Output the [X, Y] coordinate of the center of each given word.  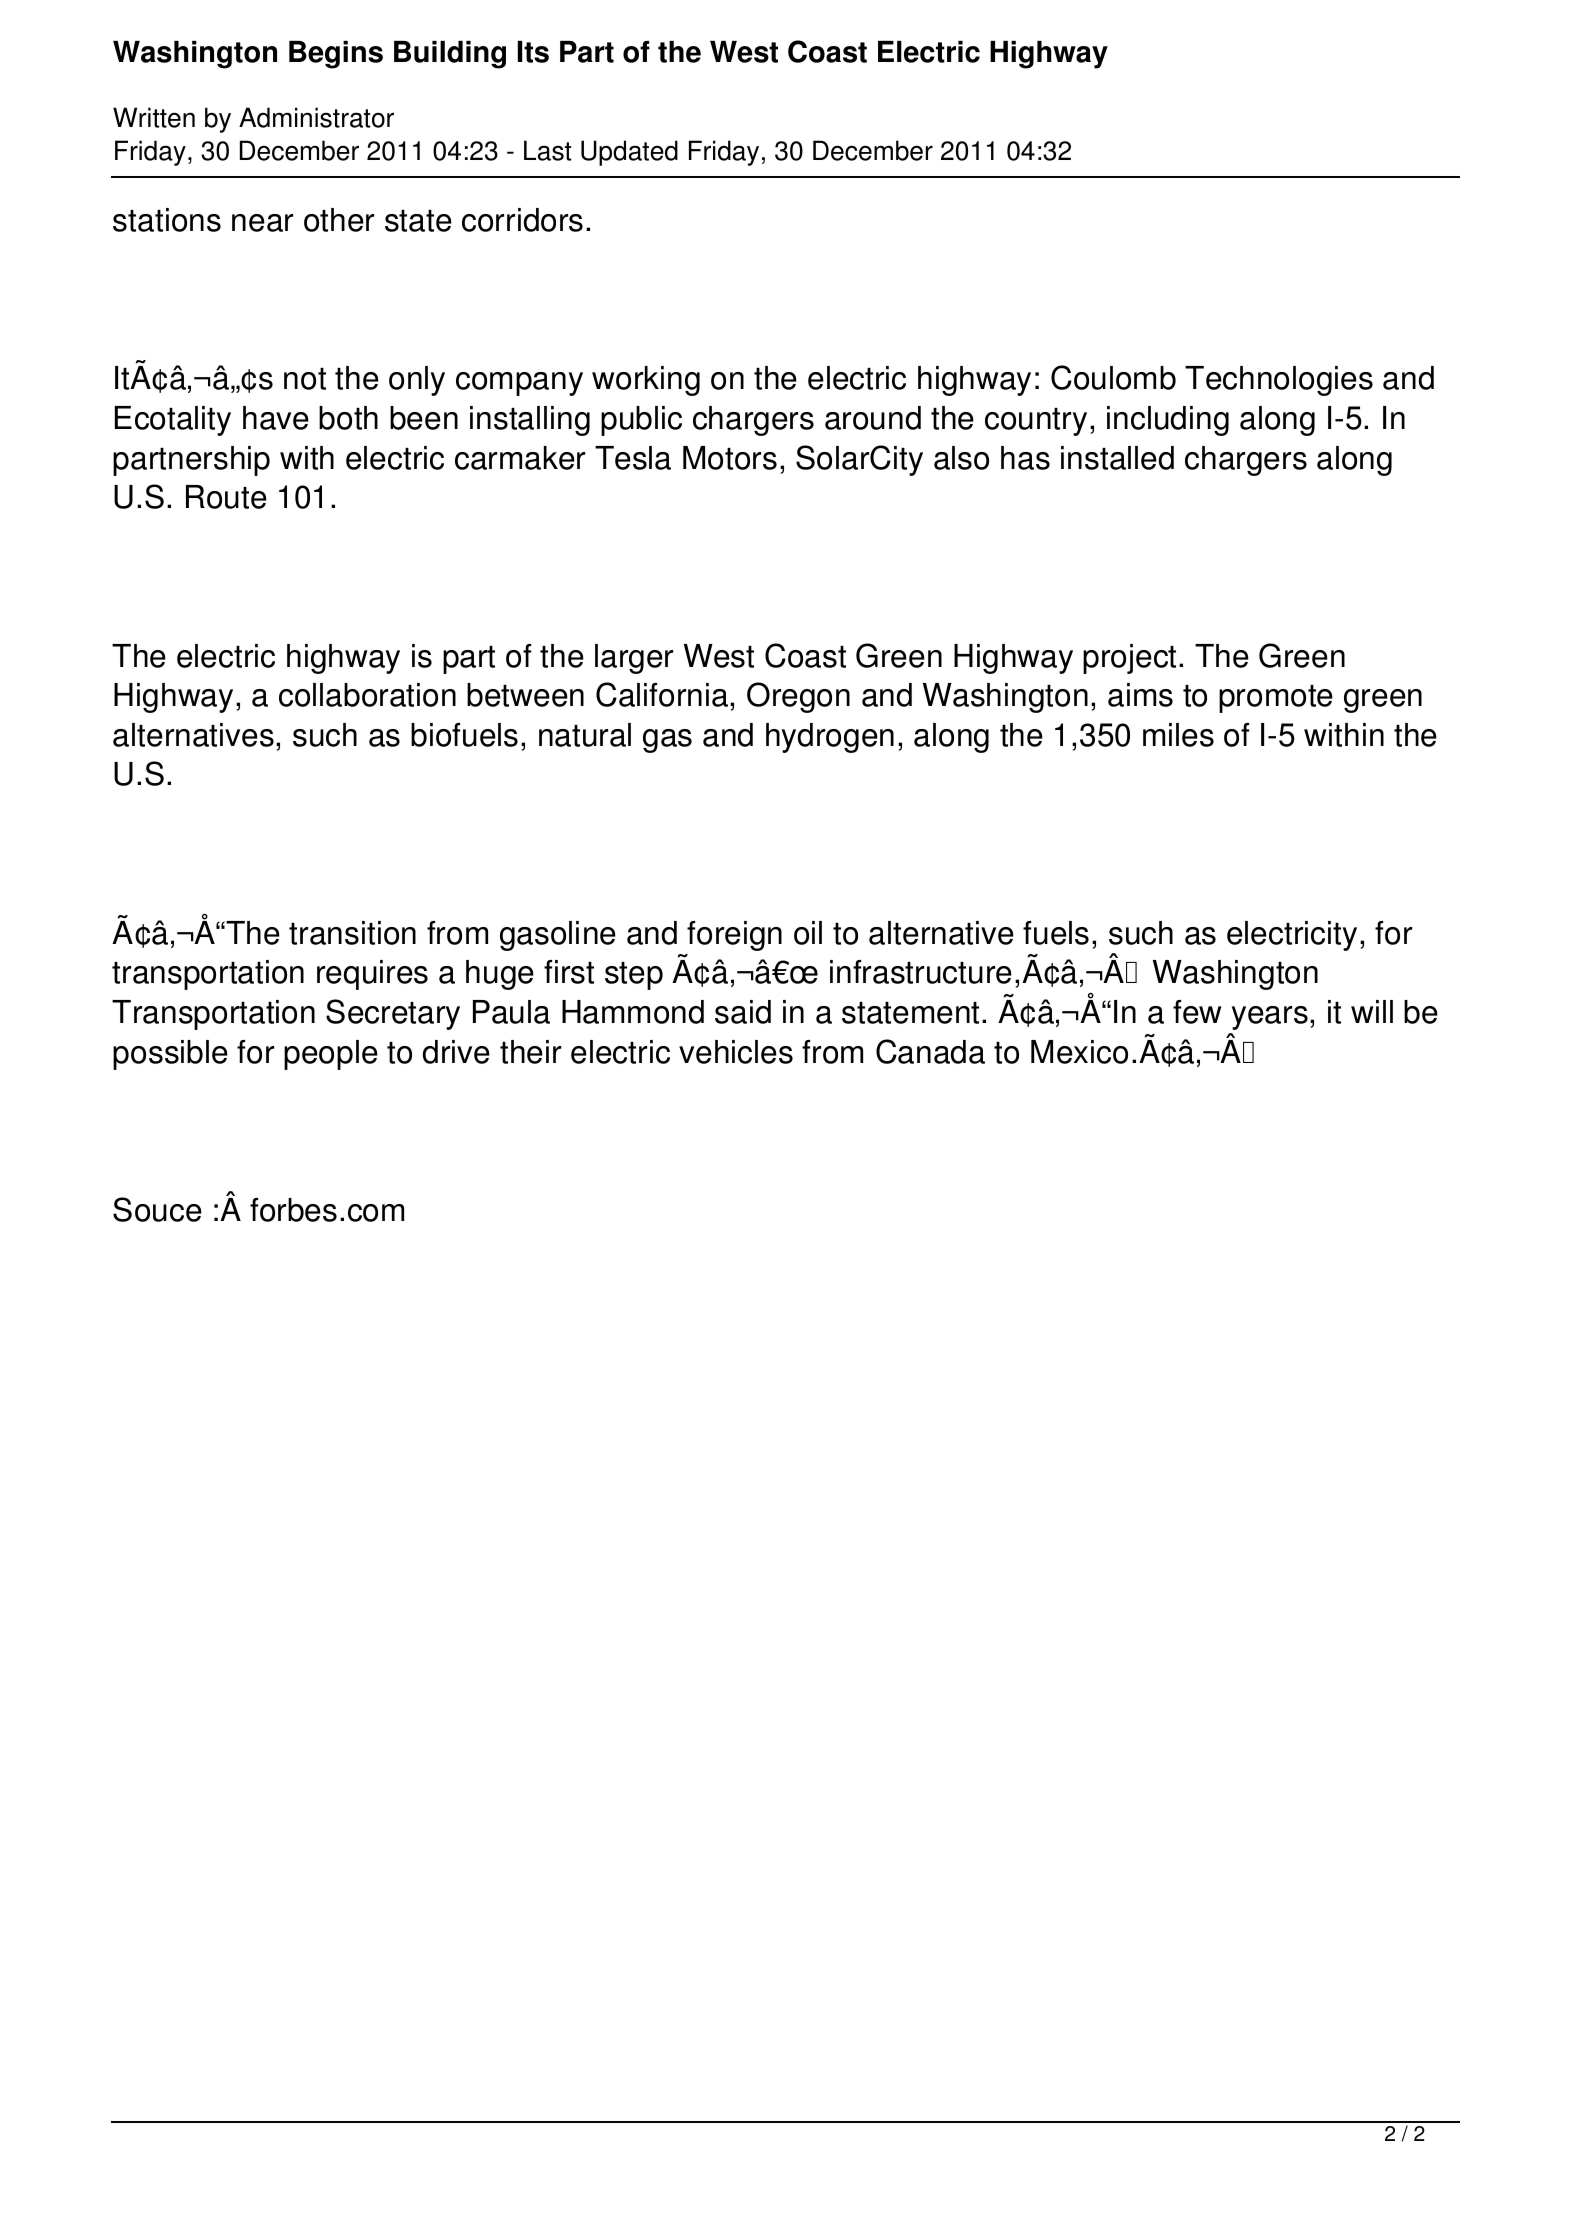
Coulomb [1113, 377]
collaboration [367, 695]
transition [352, 933]
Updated [629, 153]
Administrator [316, 117]
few [1197, 1012]
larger [634, 659]
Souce [157, 1209]
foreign [734, 936]
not [305, 379]
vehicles [736, 1052]
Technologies [1279, 381]
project [1129, 659]
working [646, 381]
